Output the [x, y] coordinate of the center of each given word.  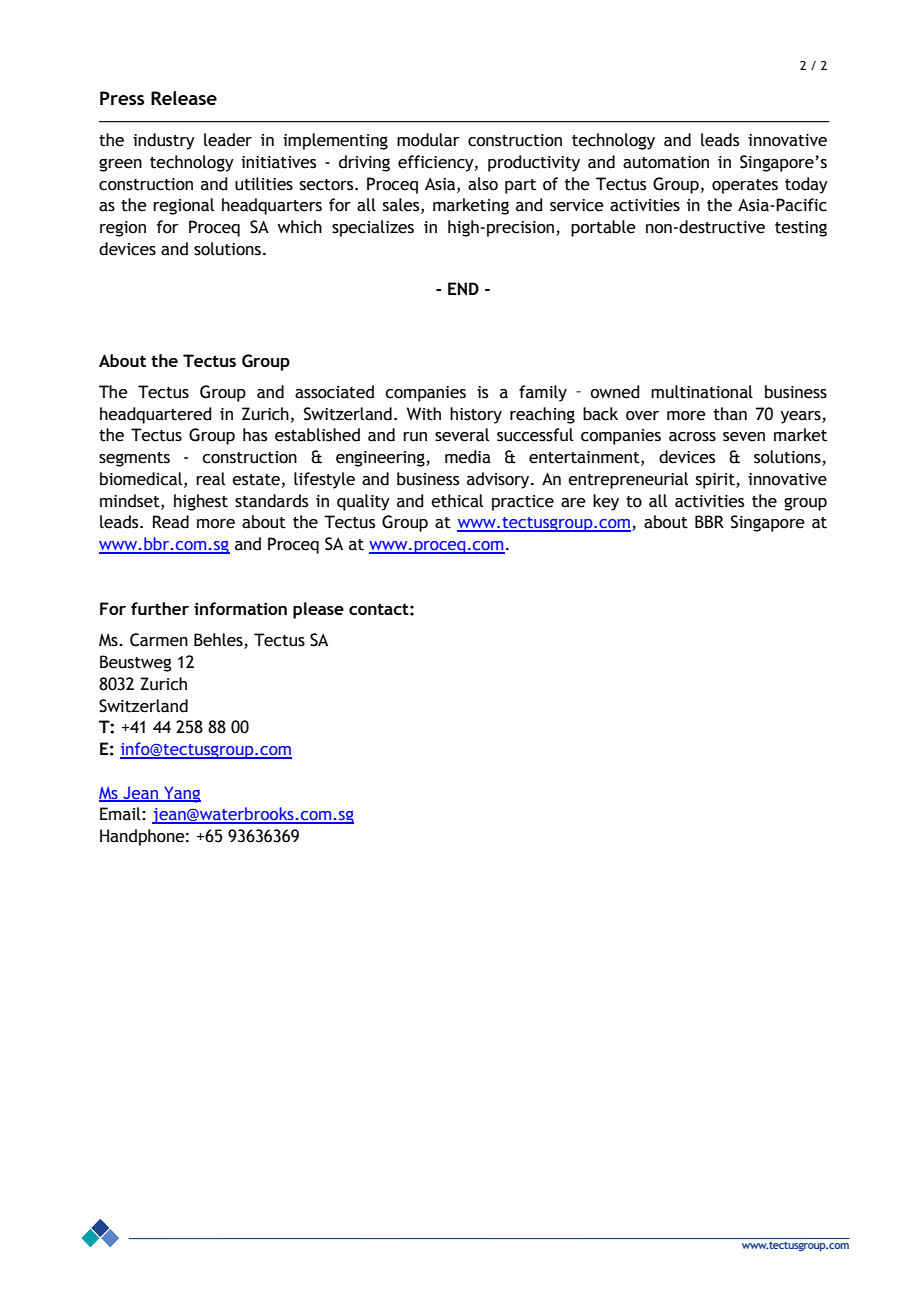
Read [171, 522]
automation [666, 162]
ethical [457, 501]
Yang [181, 794]
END [463, 289]
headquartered [156, 415]
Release [184, 98]
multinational [702, 392]
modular [428, 140]
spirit [716, 481]
